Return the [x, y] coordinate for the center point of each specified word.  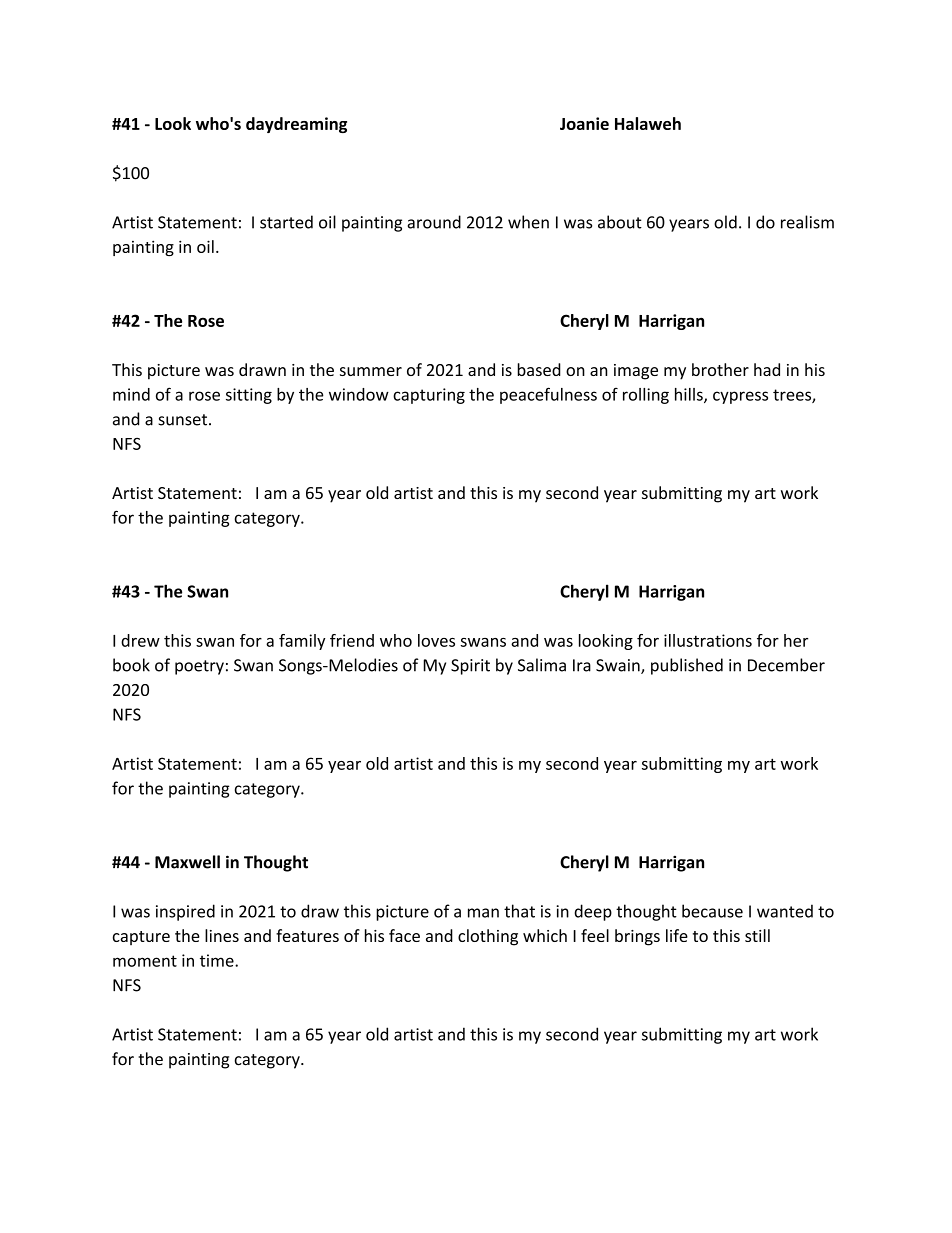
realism [807, 222]
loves [436, 640]
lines [222, 935]
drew [140, 640]
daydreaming [296, 125]
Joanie [584, 123]
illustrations [708, 640]
